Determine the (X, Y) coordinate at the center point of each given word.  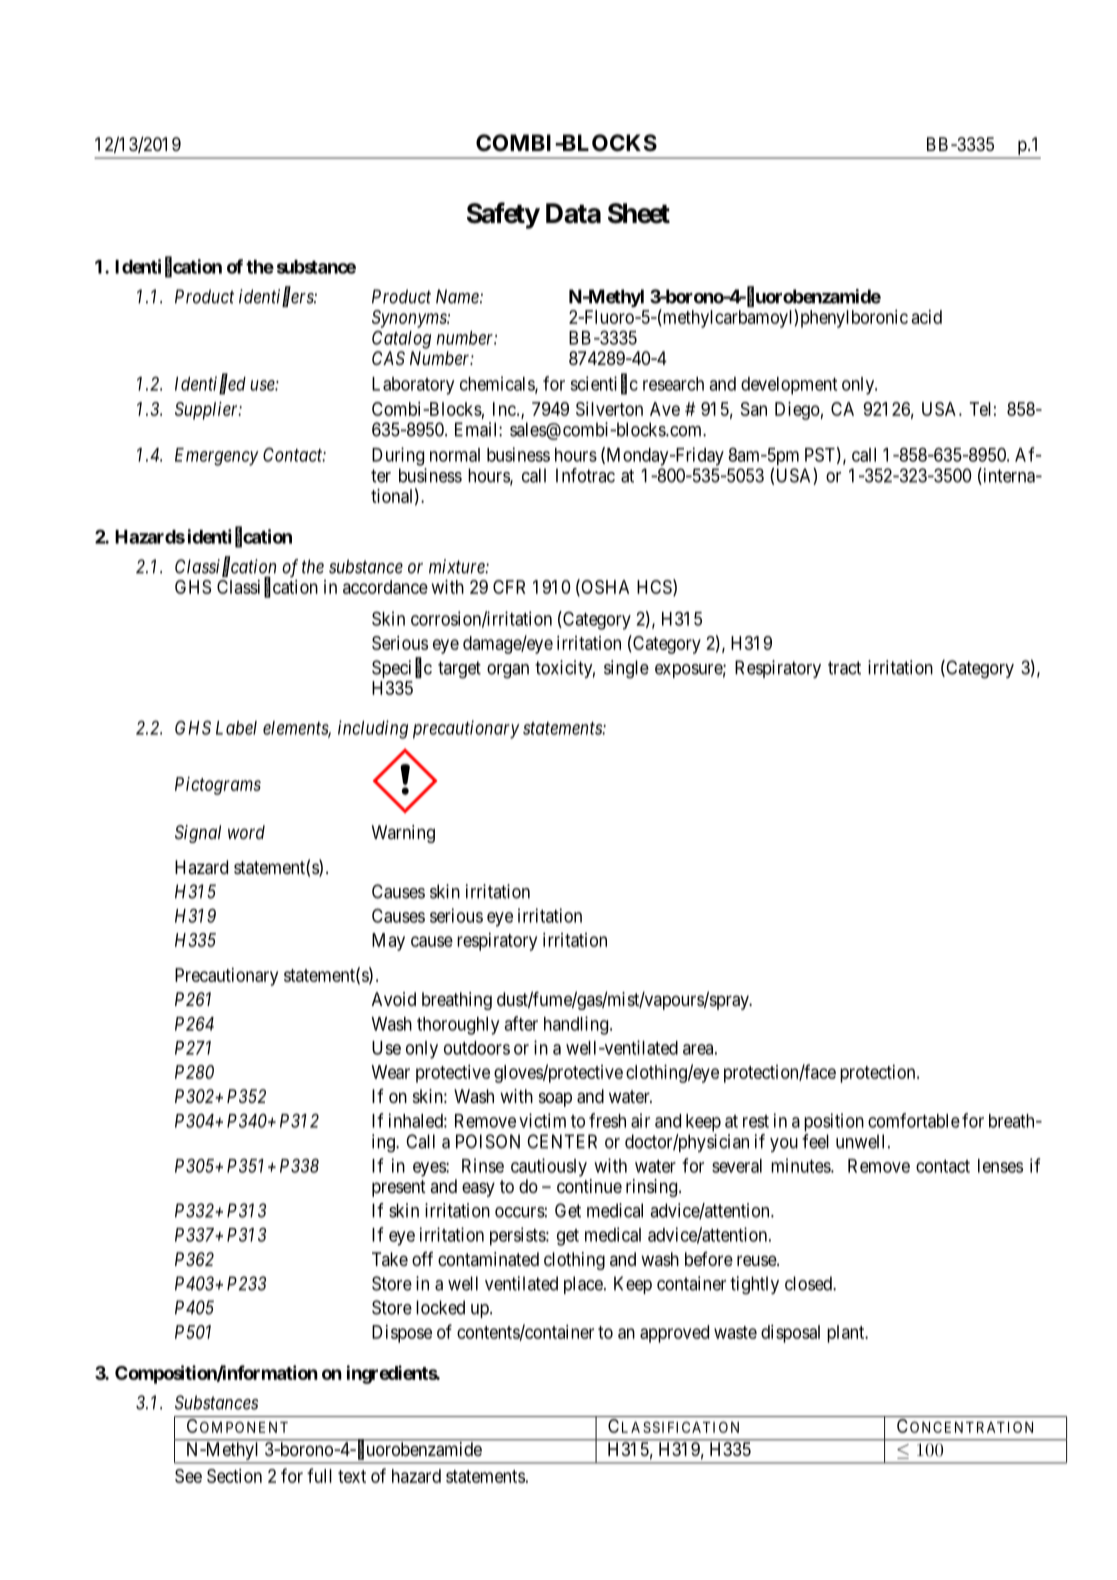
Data (573, 213)
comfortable (914, 1120)
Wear (391, 1072)
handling (576, 1025)
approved (674, 1334)
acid (927, 317)
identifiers (277, 297)
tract (844, 668)
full (319, 1475)
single (626, 669)
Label (236, 728)
